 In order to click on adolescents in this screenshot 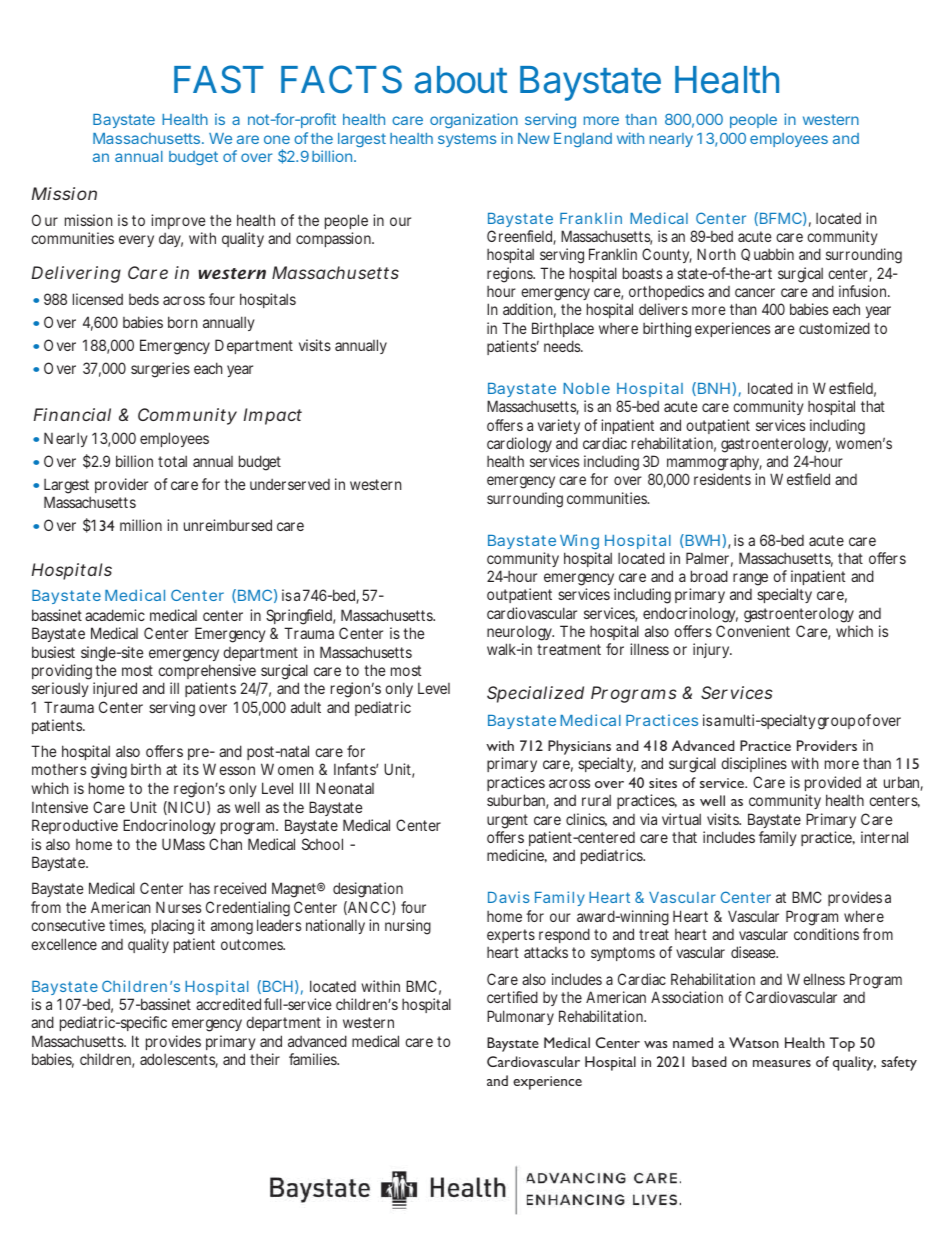, I will do `click(179, 1060)`.
